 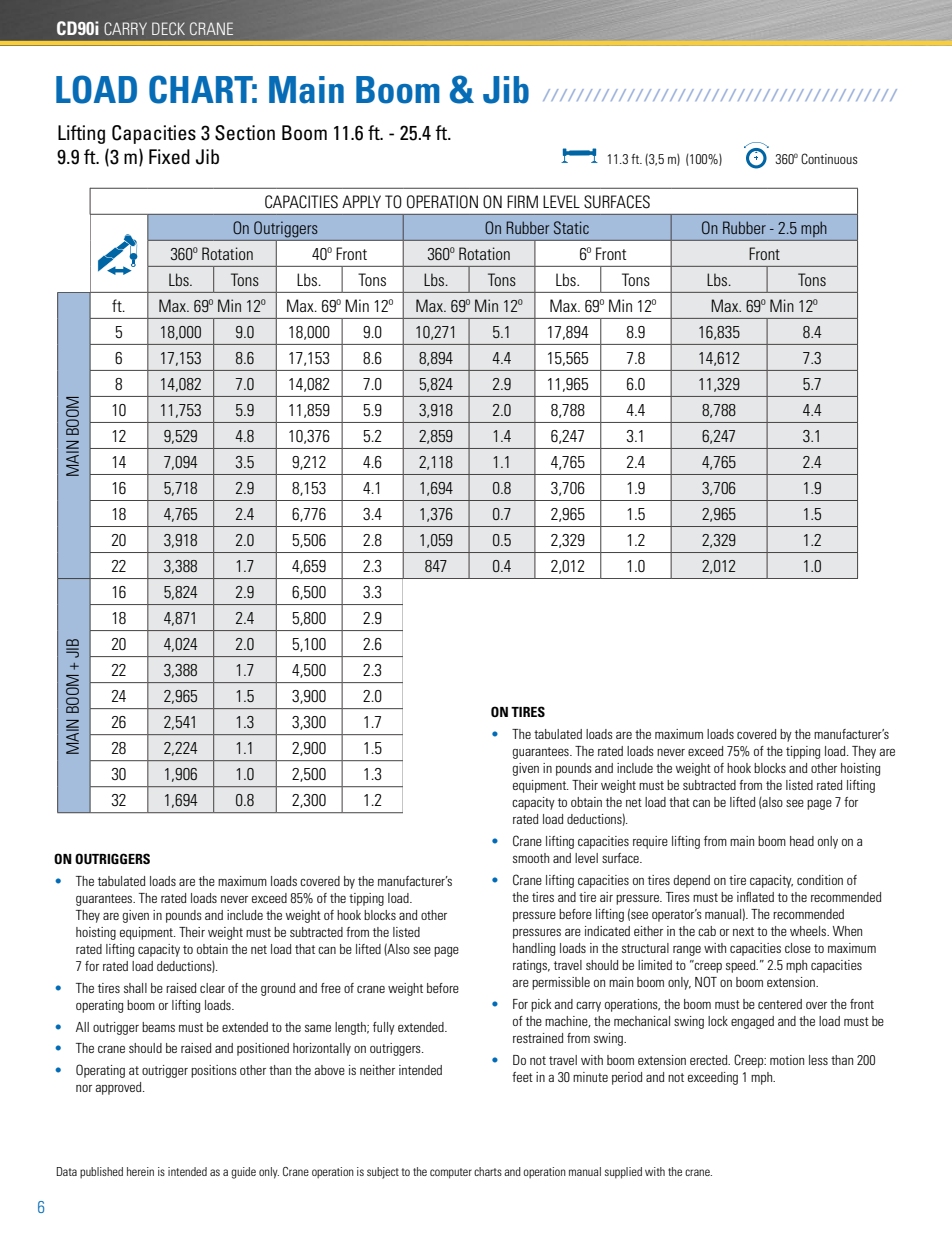 What do you see at coordinates (135, 988) in the image?
I see `shall` at bounding box center [135, 988].
